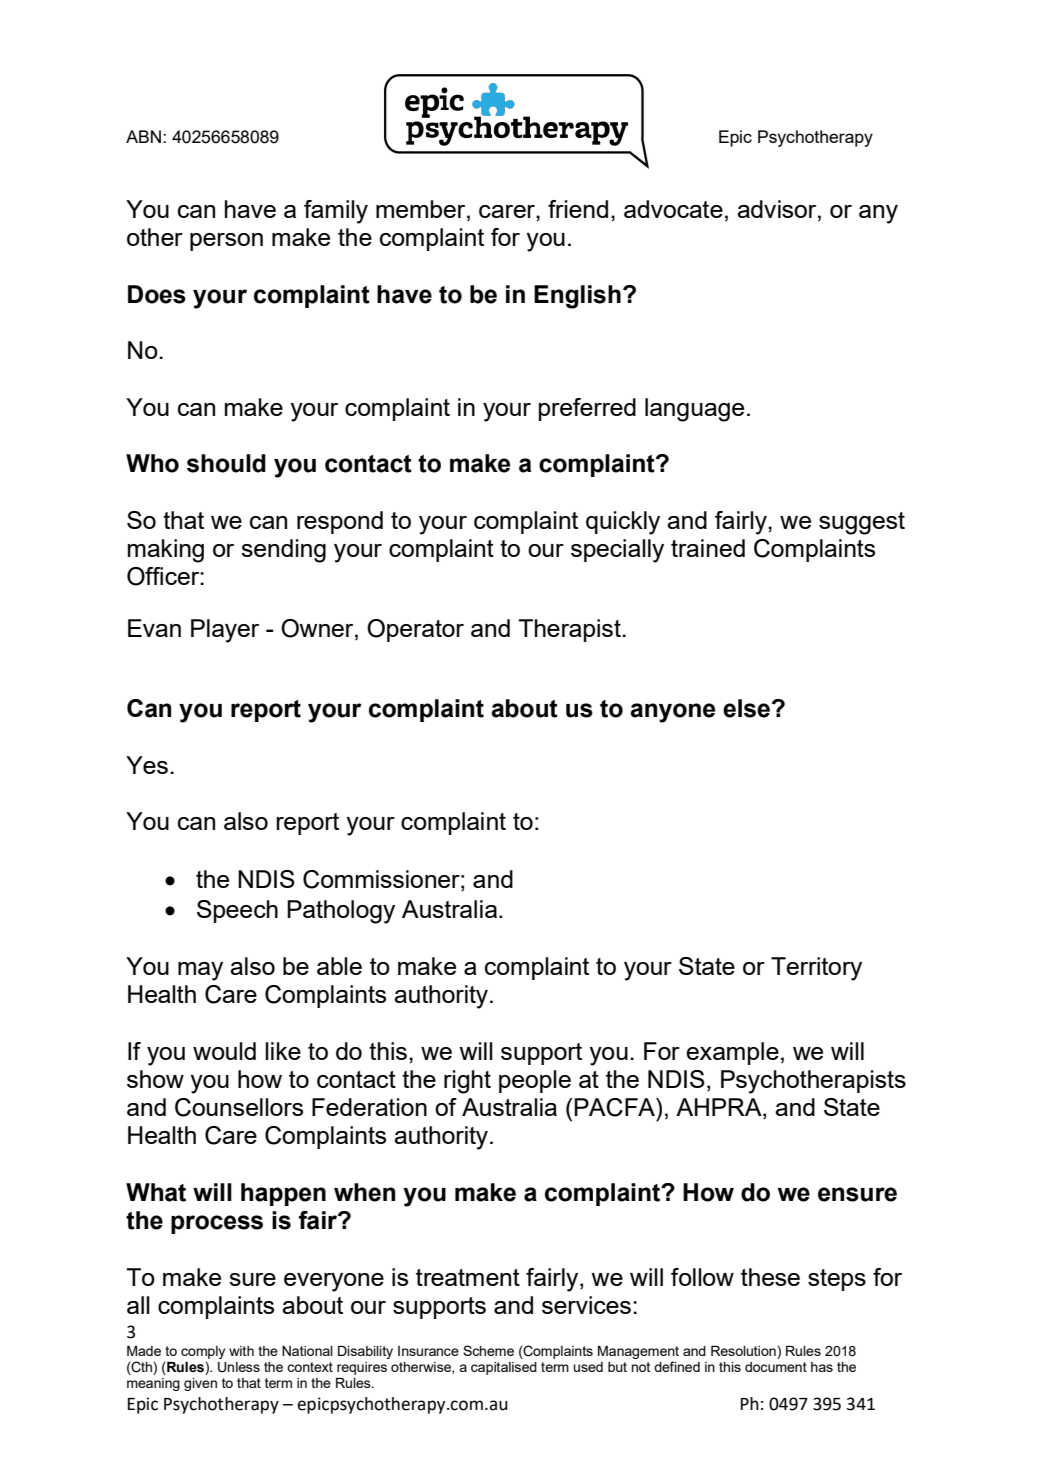  What do you see at coordinates (147, 765) in the document?
I see `Yes` at bounding box center [147, 765].
